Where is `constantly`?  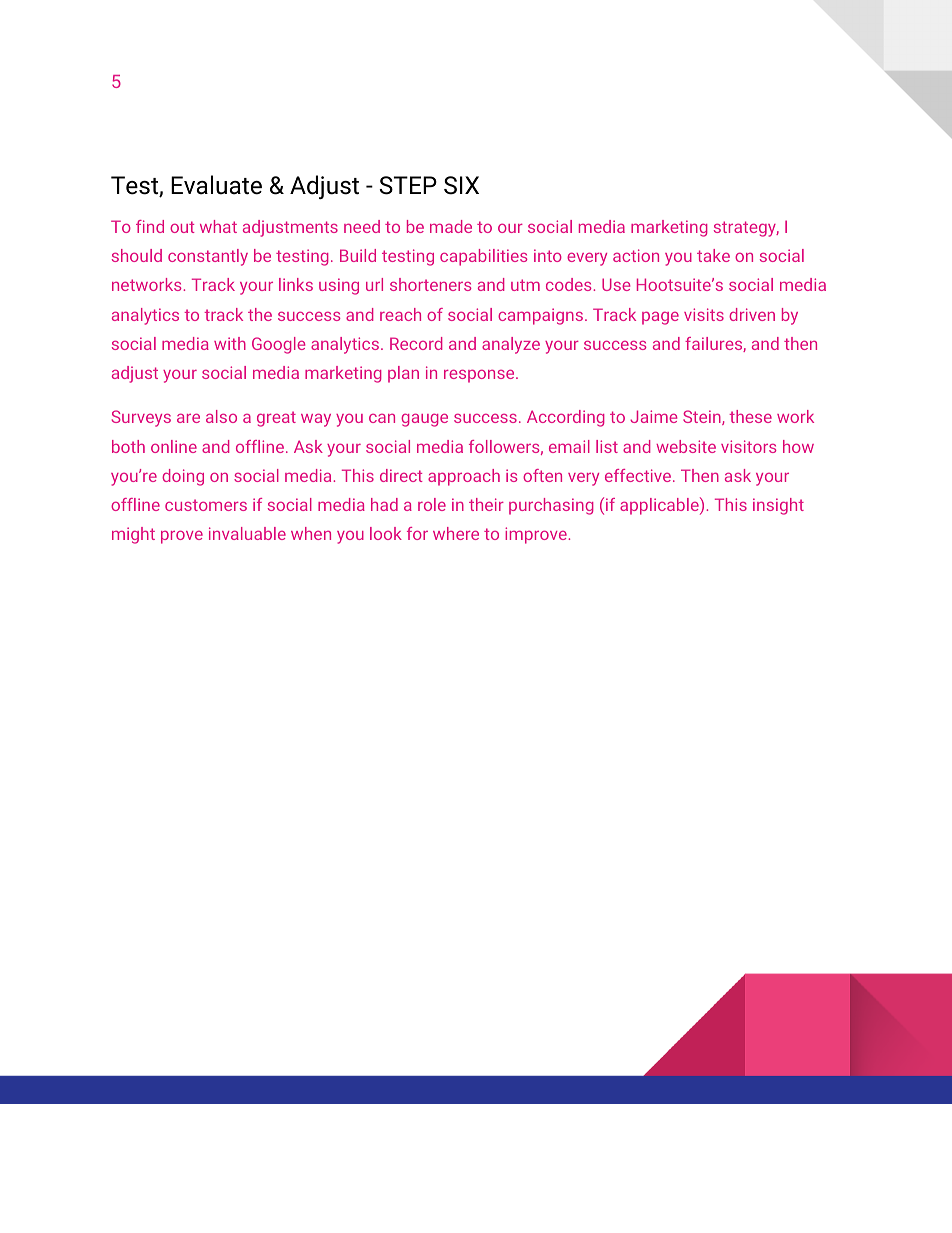 constantly is located at coordinates (208, 257).
